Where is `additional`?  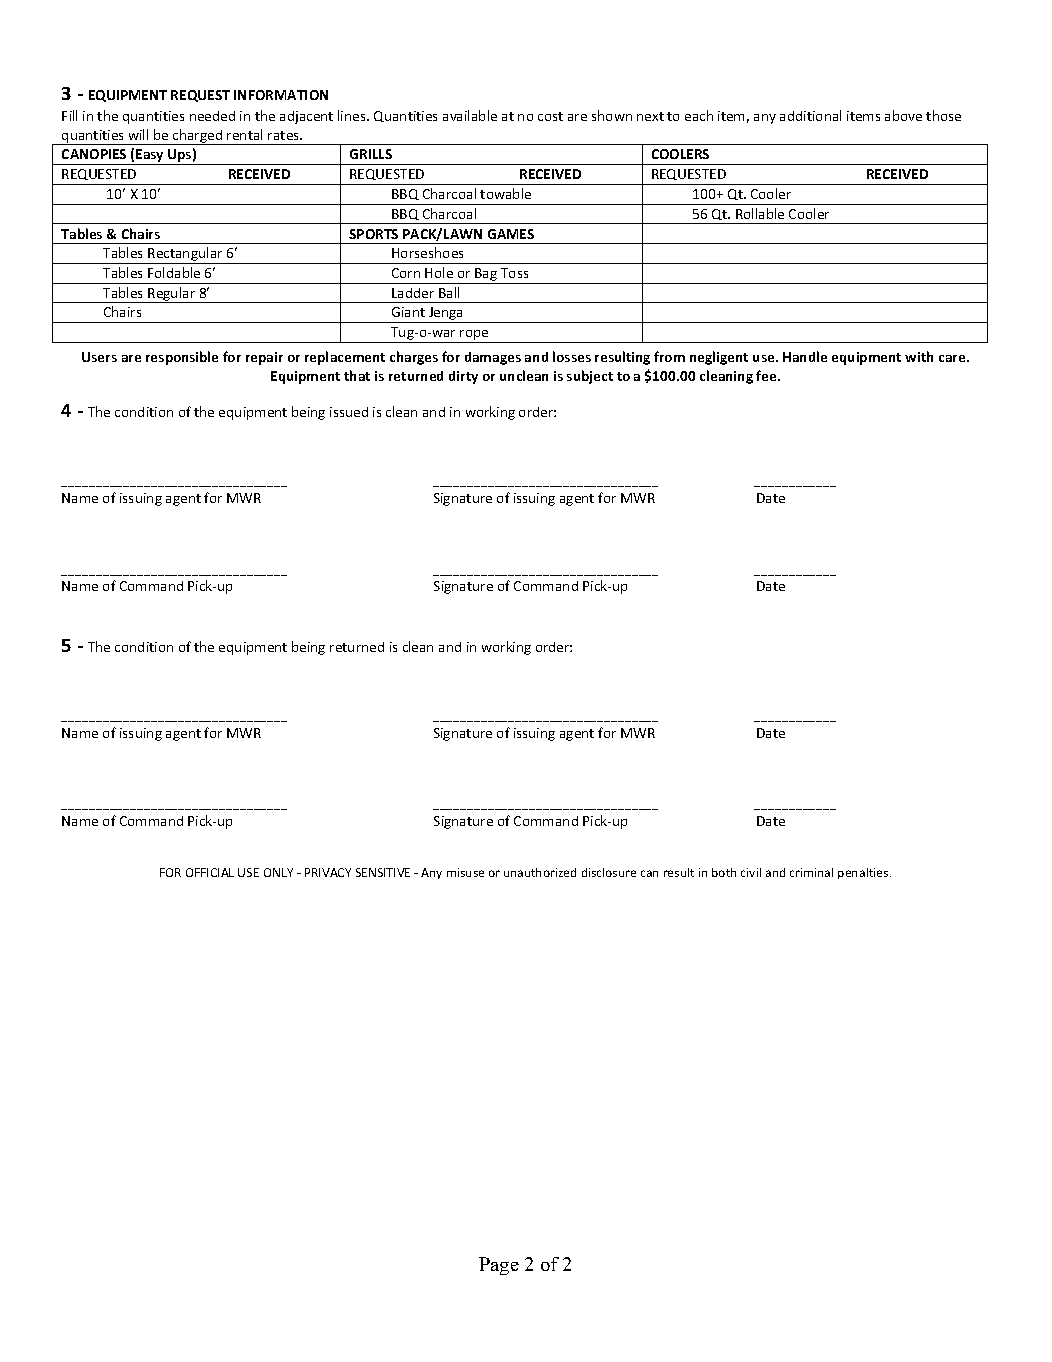
additional is located at coordinates (810, 115).
